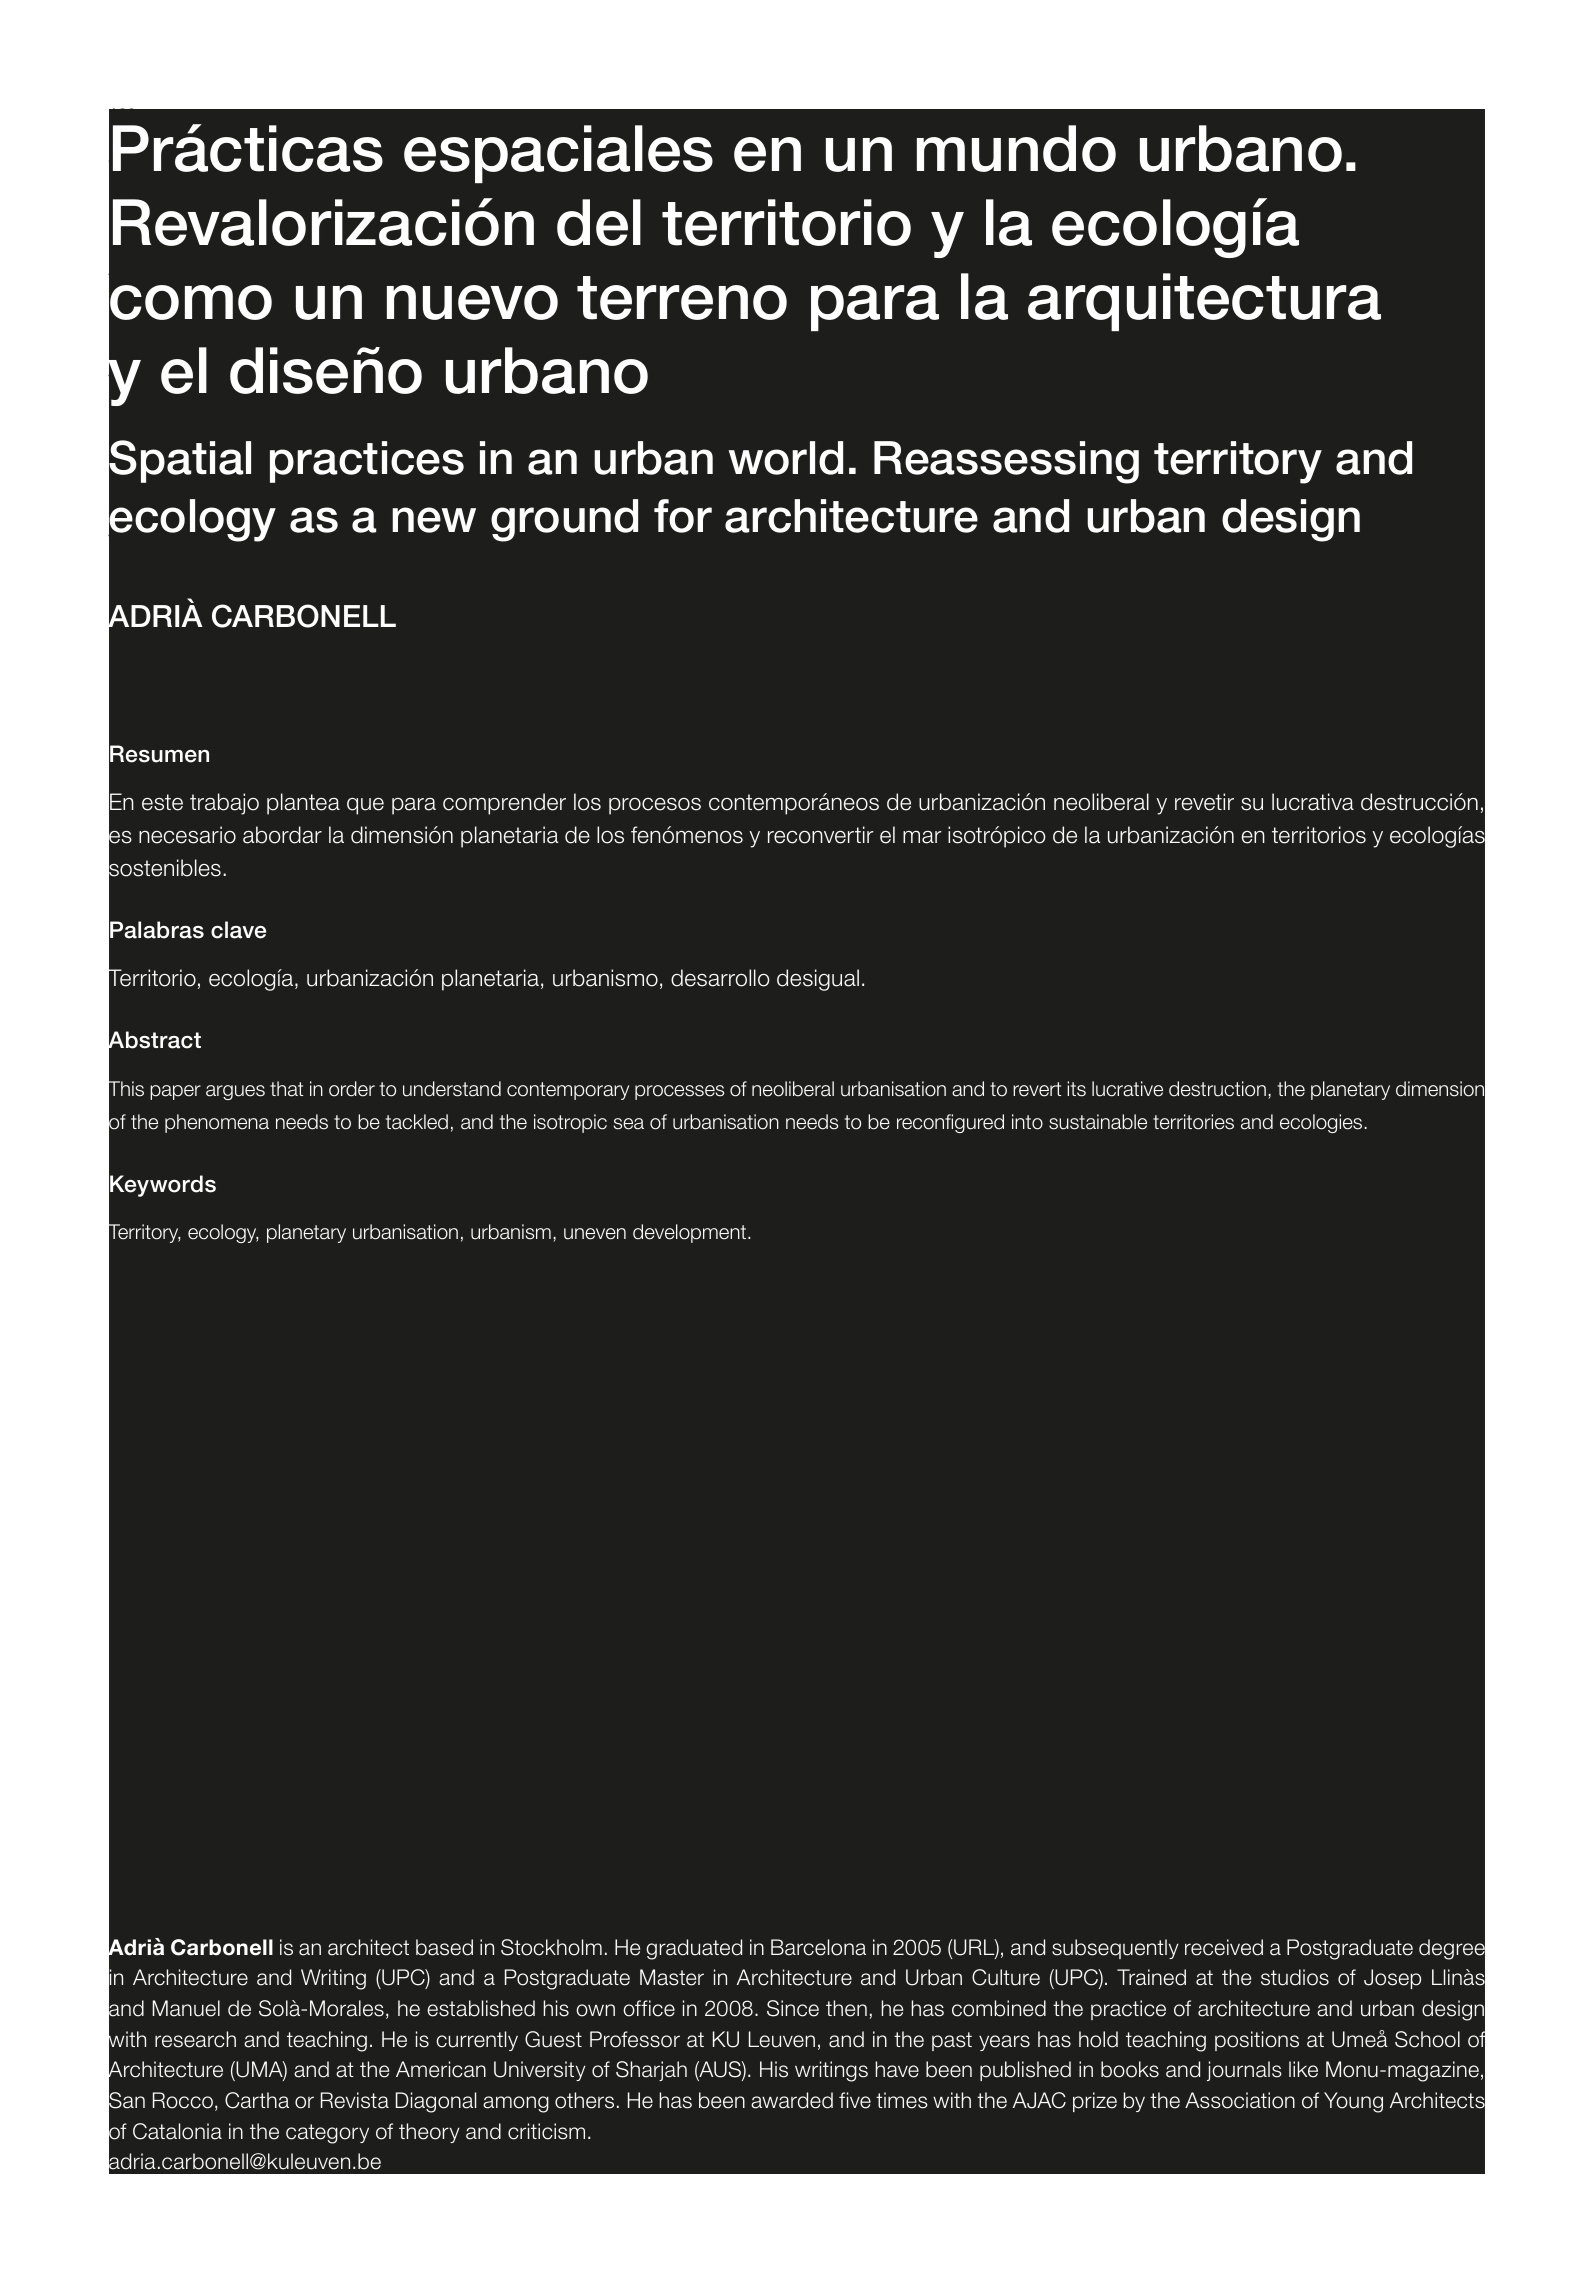 This screenshot has width=1594, height=2283. I want to click on phenomena, so click(217, 1123).
